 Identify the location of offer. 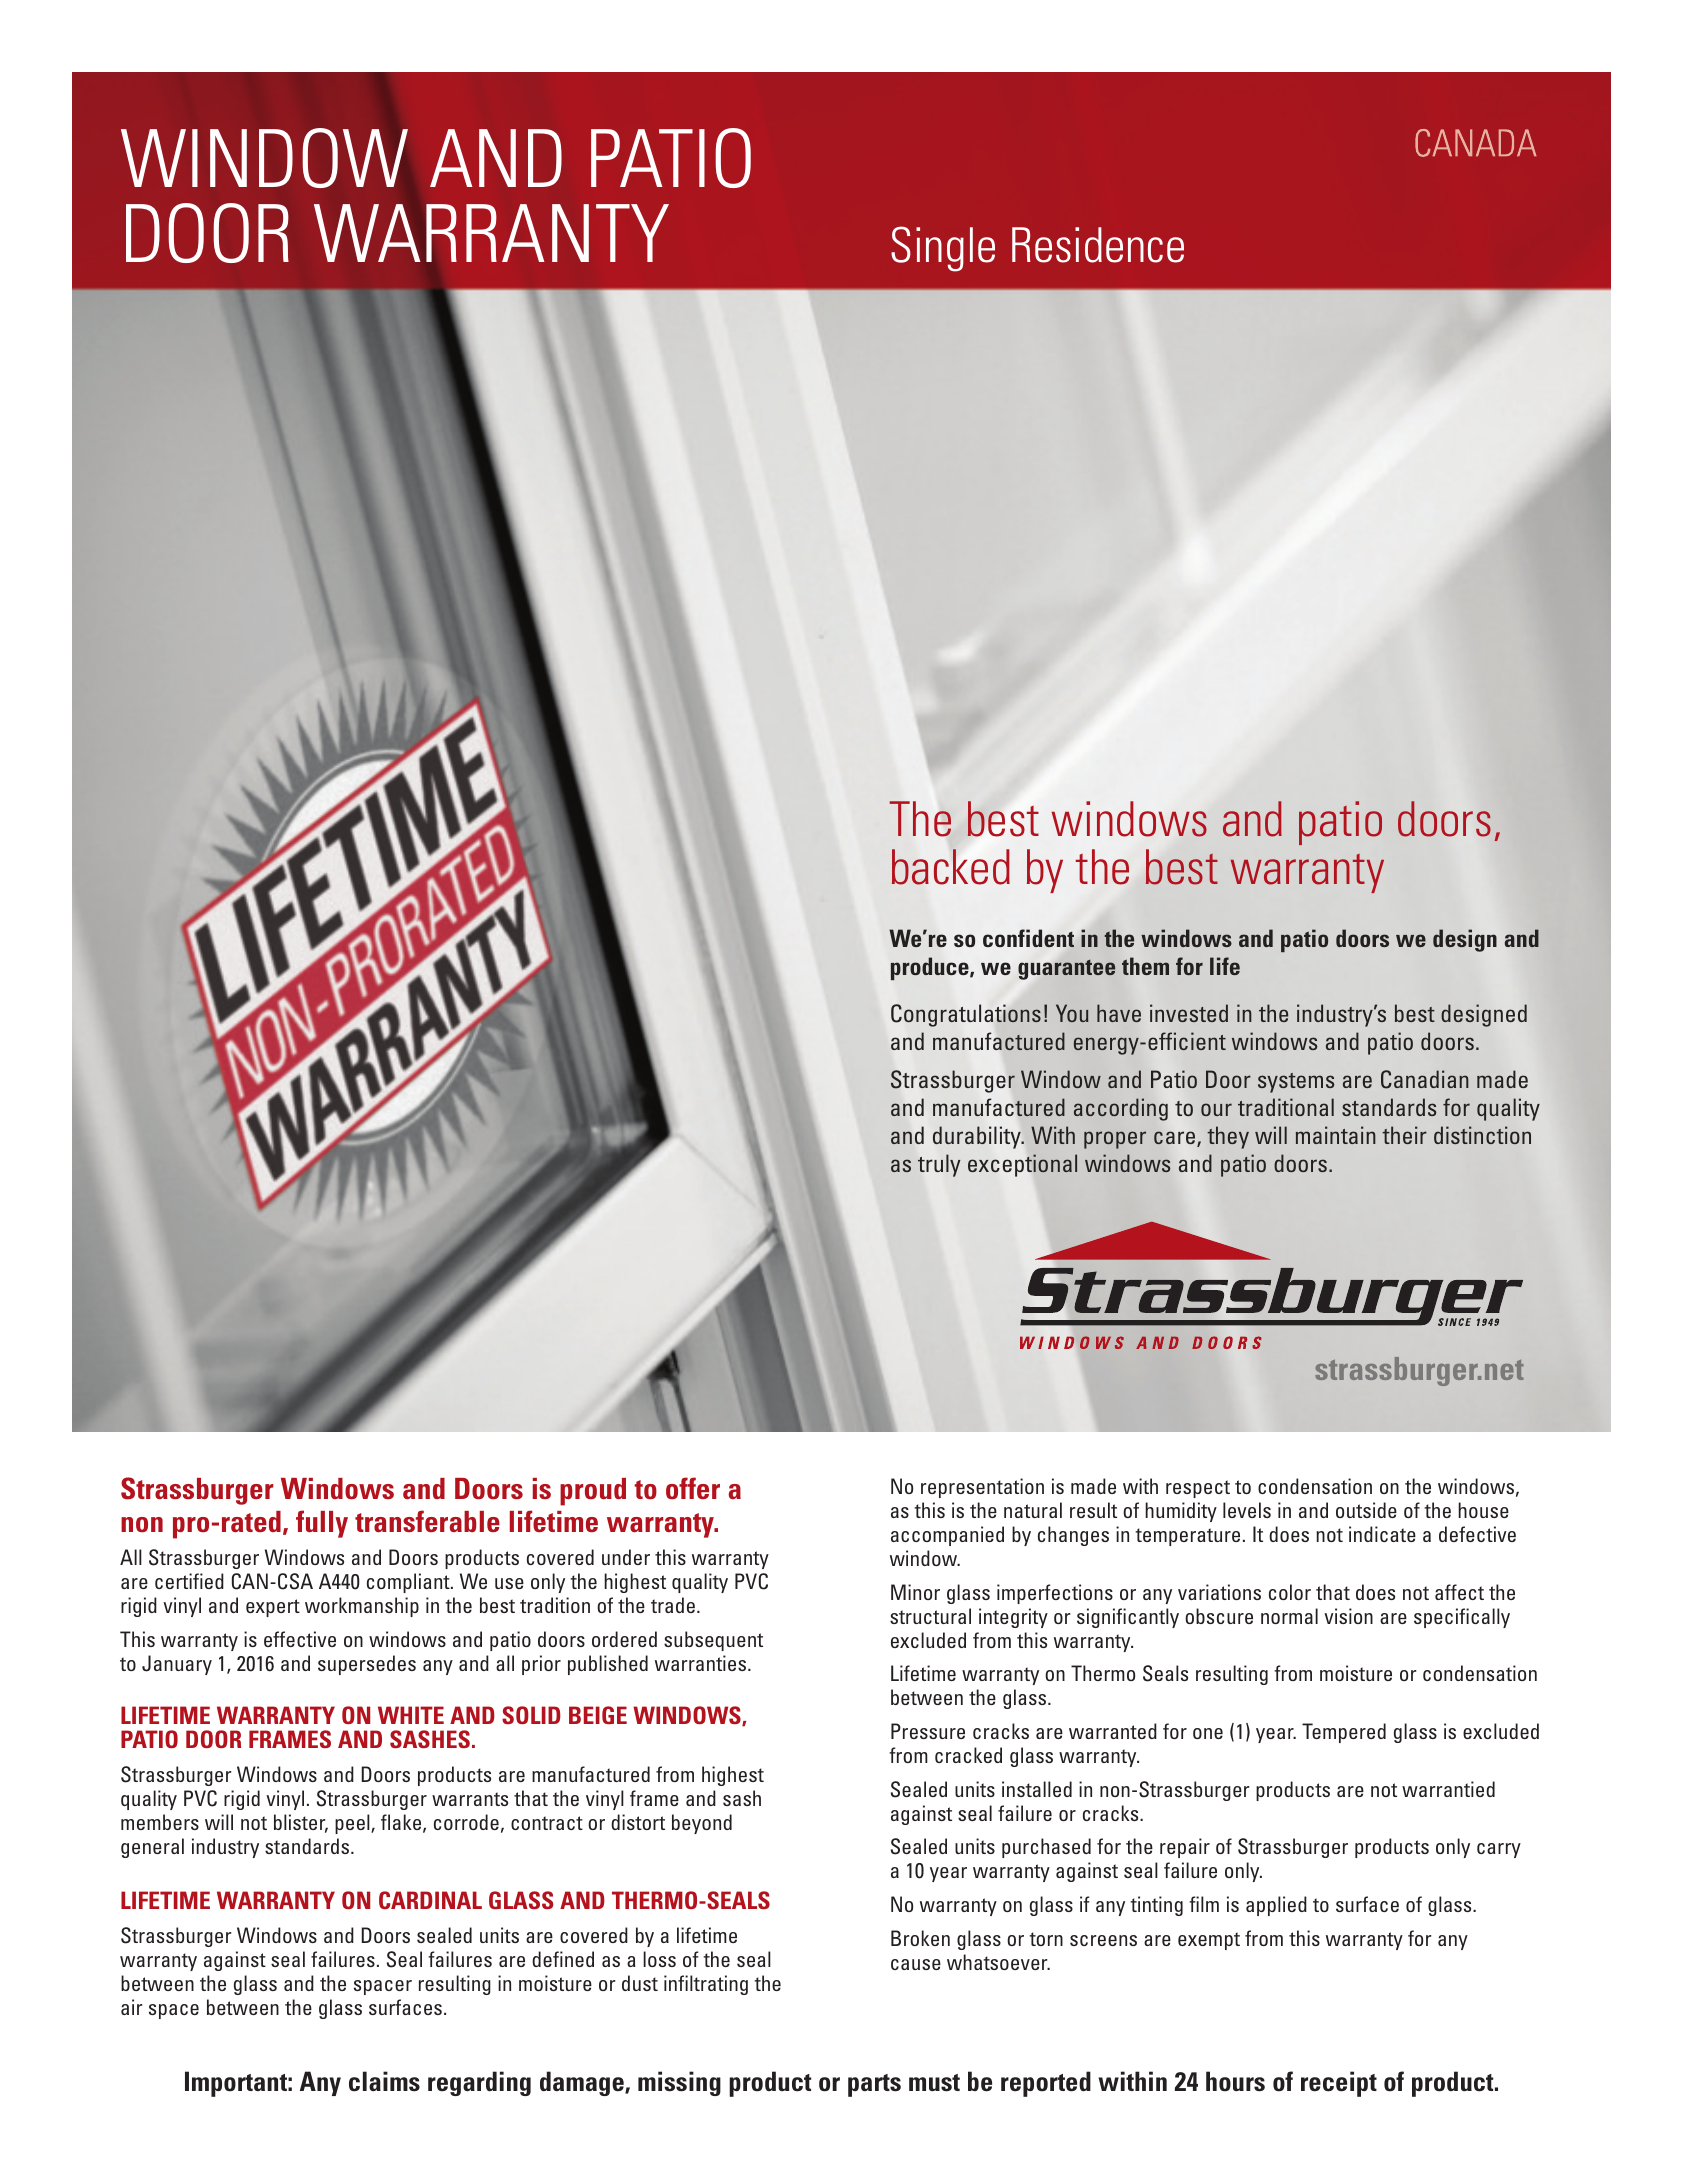
(693, 1488).
